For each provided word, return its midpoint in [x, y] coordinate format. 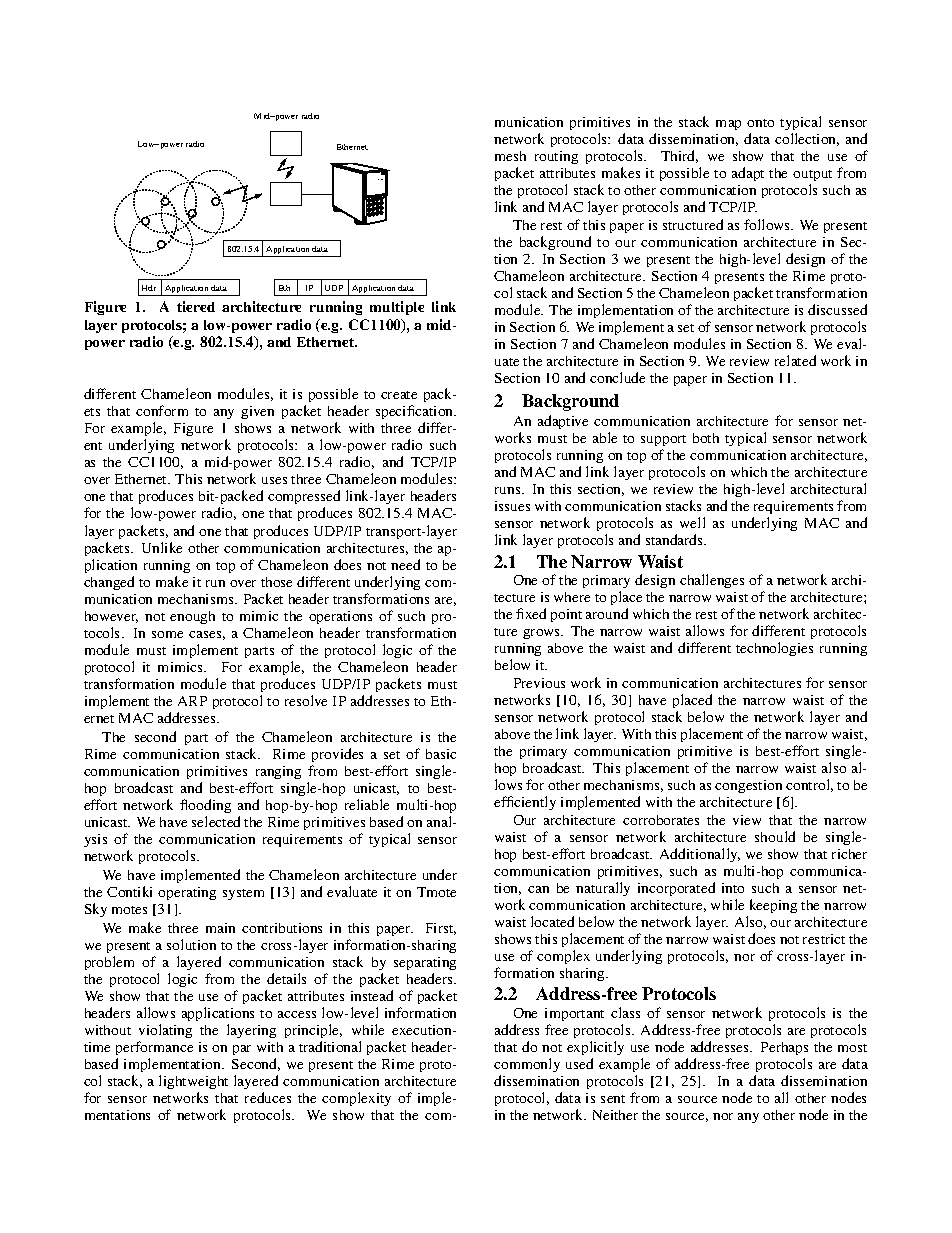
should [775, 836]
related [795, 360]
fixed [531, 613]
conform [162, 410]
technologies [774, 649]
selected [216, 821]
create [399, 395]
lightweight [193, 1084]
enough [192, 617]
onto [760, 123]
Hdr [149, 288]
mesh [510, 156]
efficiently [525, 803]
